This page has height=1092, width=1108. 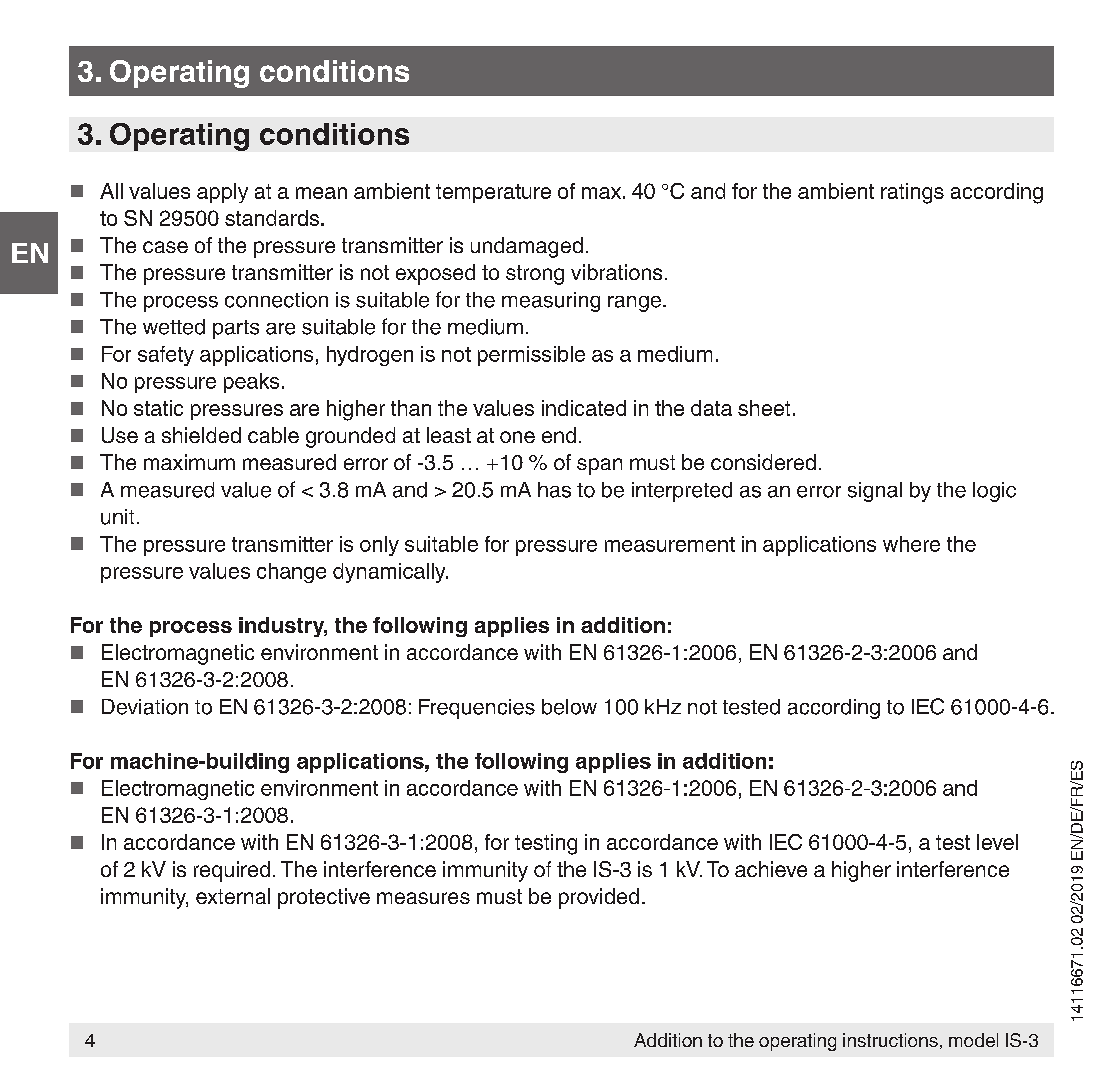 I want to click on external, so click(x=233, y=896).
